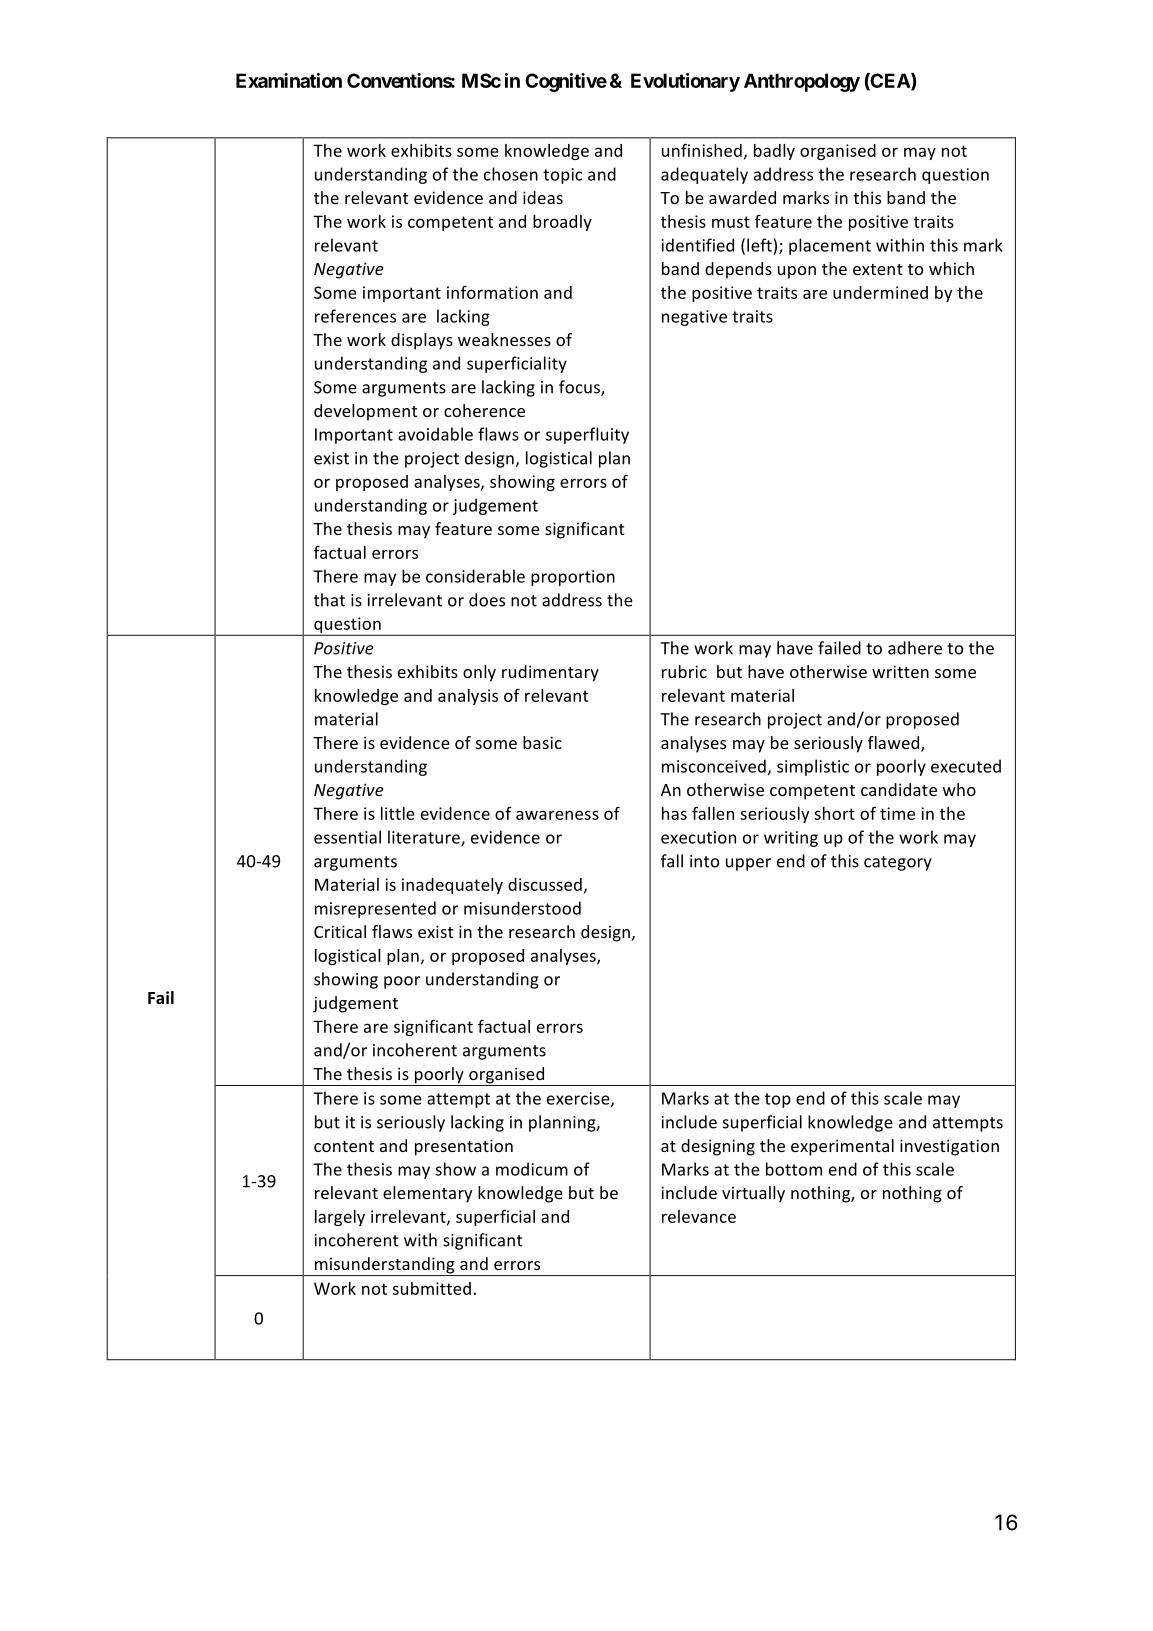 The height and width of the page is (1631, 1153). What do you see at coordinates (340, 931) in the page?
I see `Critical` at bounding box center [340, 931].
